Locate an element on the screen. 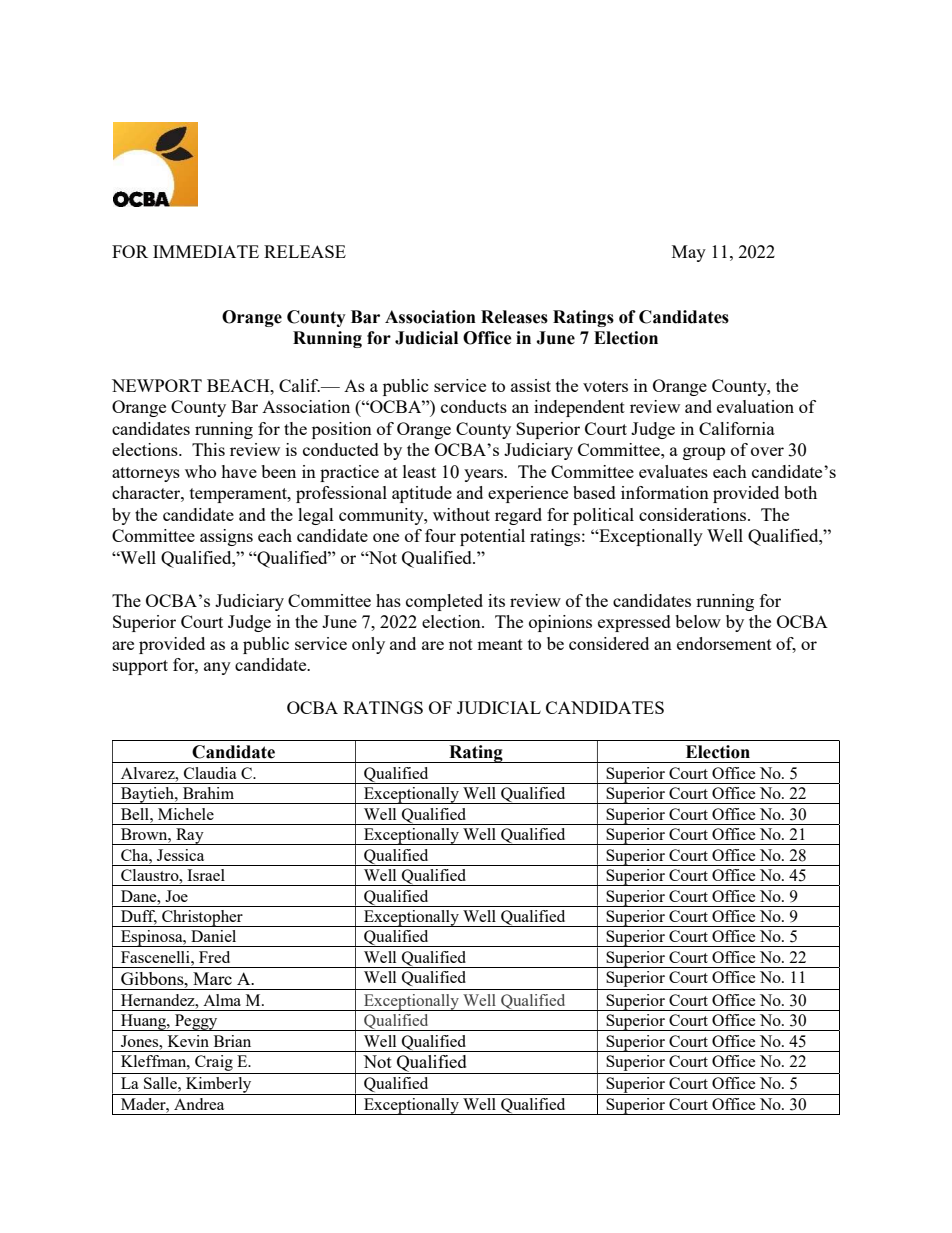 The height and width of the screenshot is (1233, 952). assist is located at coordinates (531, 385).
